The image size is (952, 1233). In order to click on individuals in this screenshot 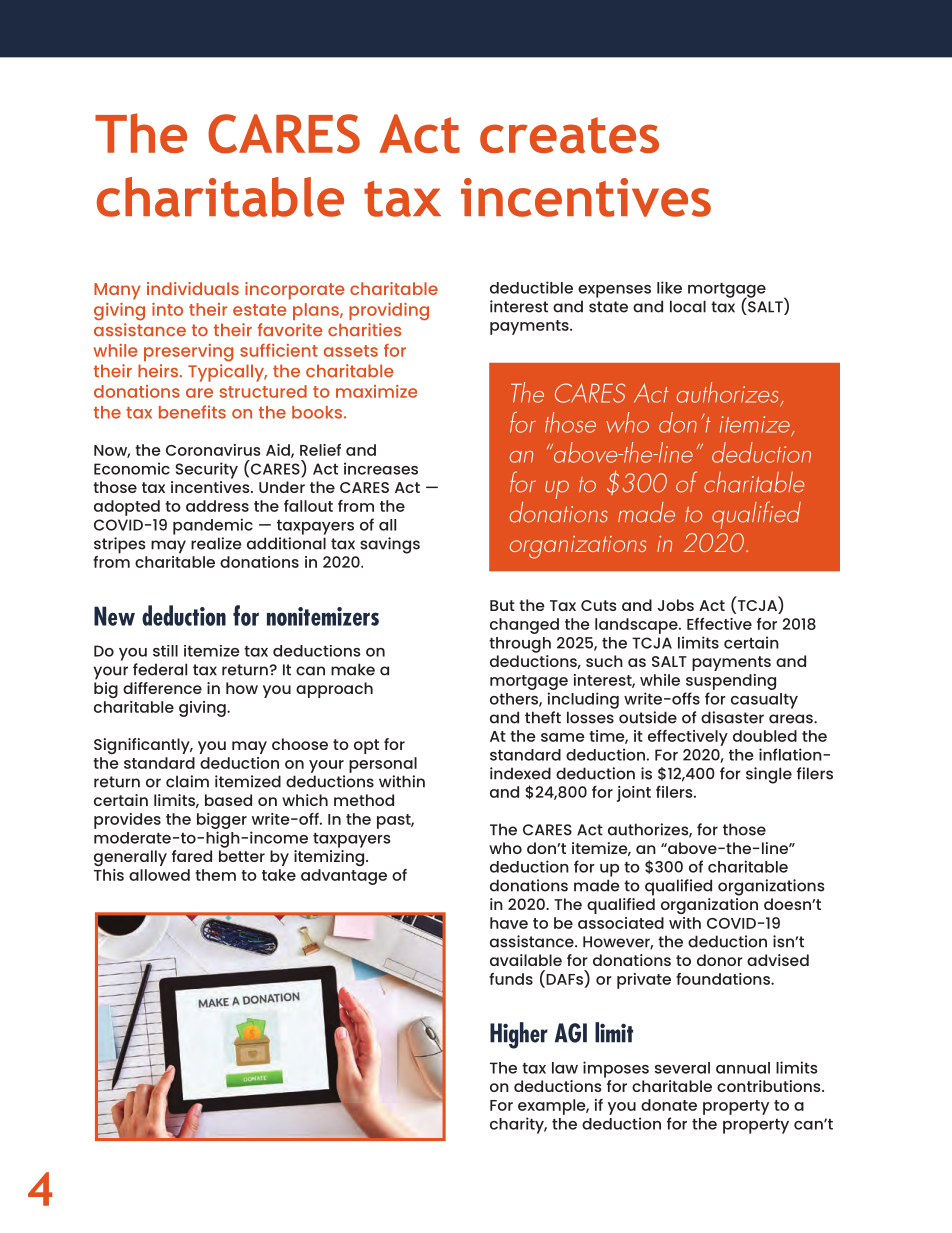, I will do `click(193, 288)`.
